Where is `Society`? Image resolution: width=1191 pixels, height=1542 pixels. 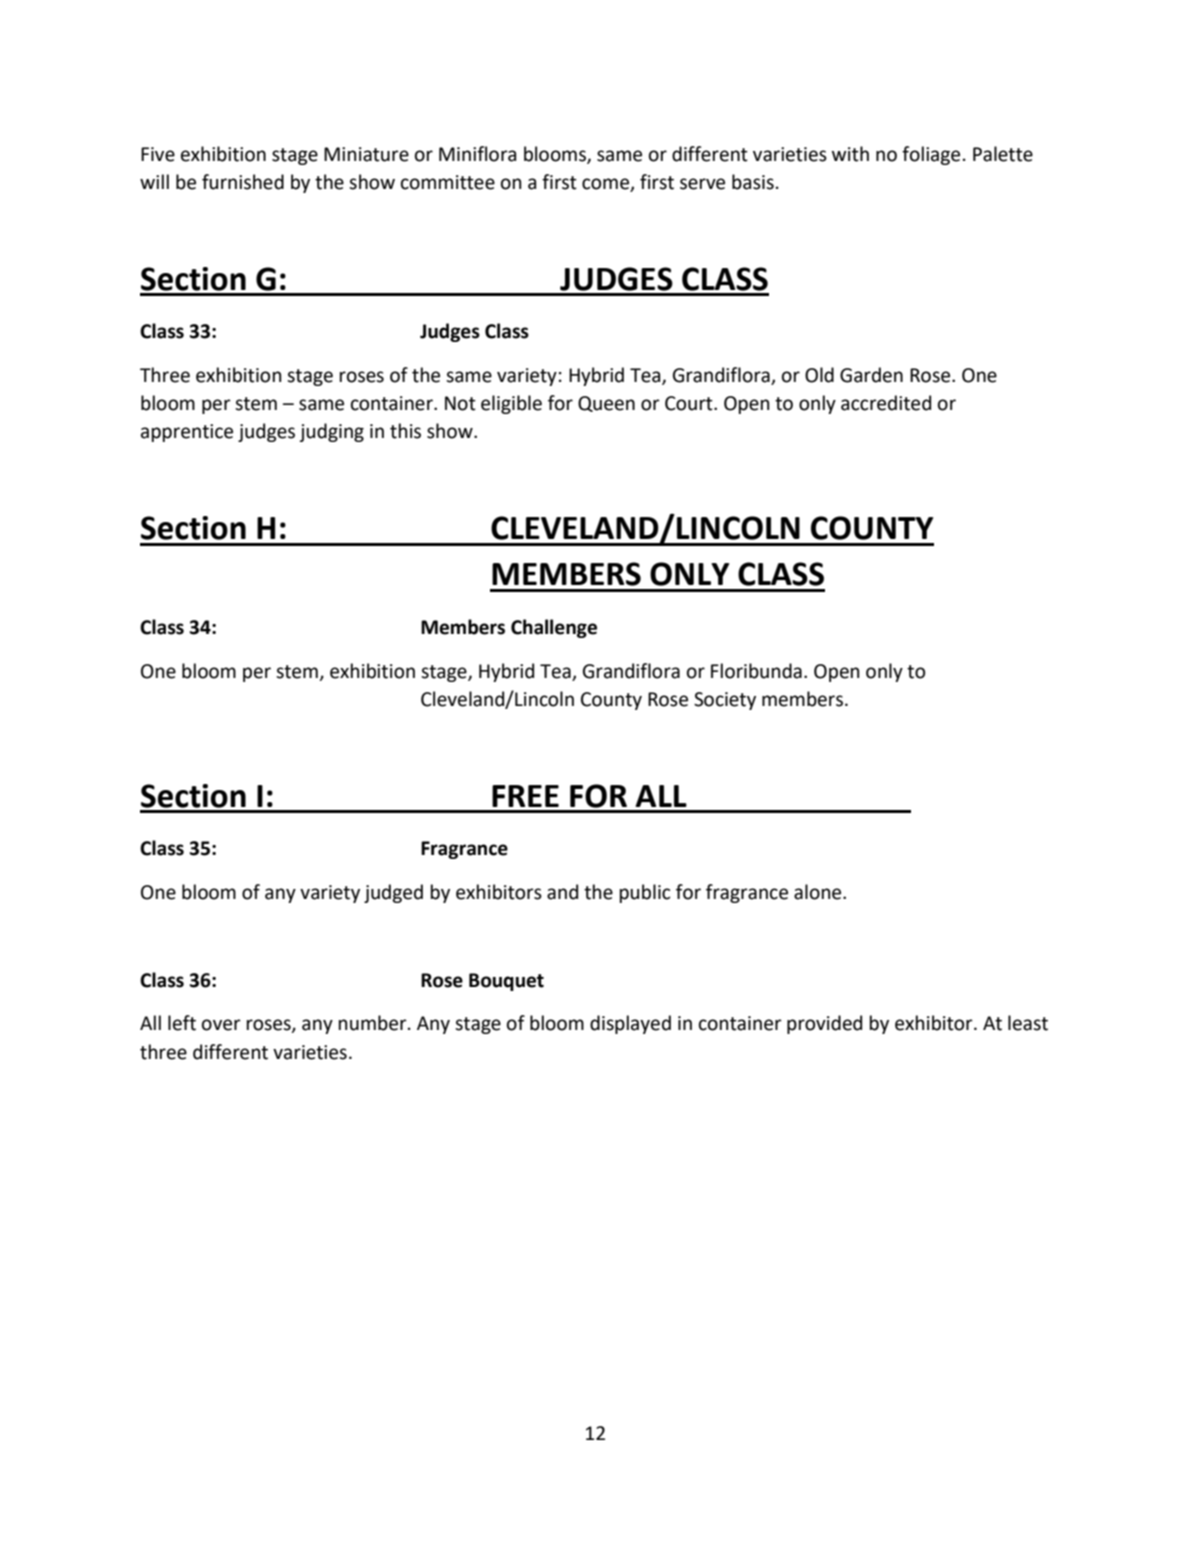 Society is located at coordinates (725, 701).
